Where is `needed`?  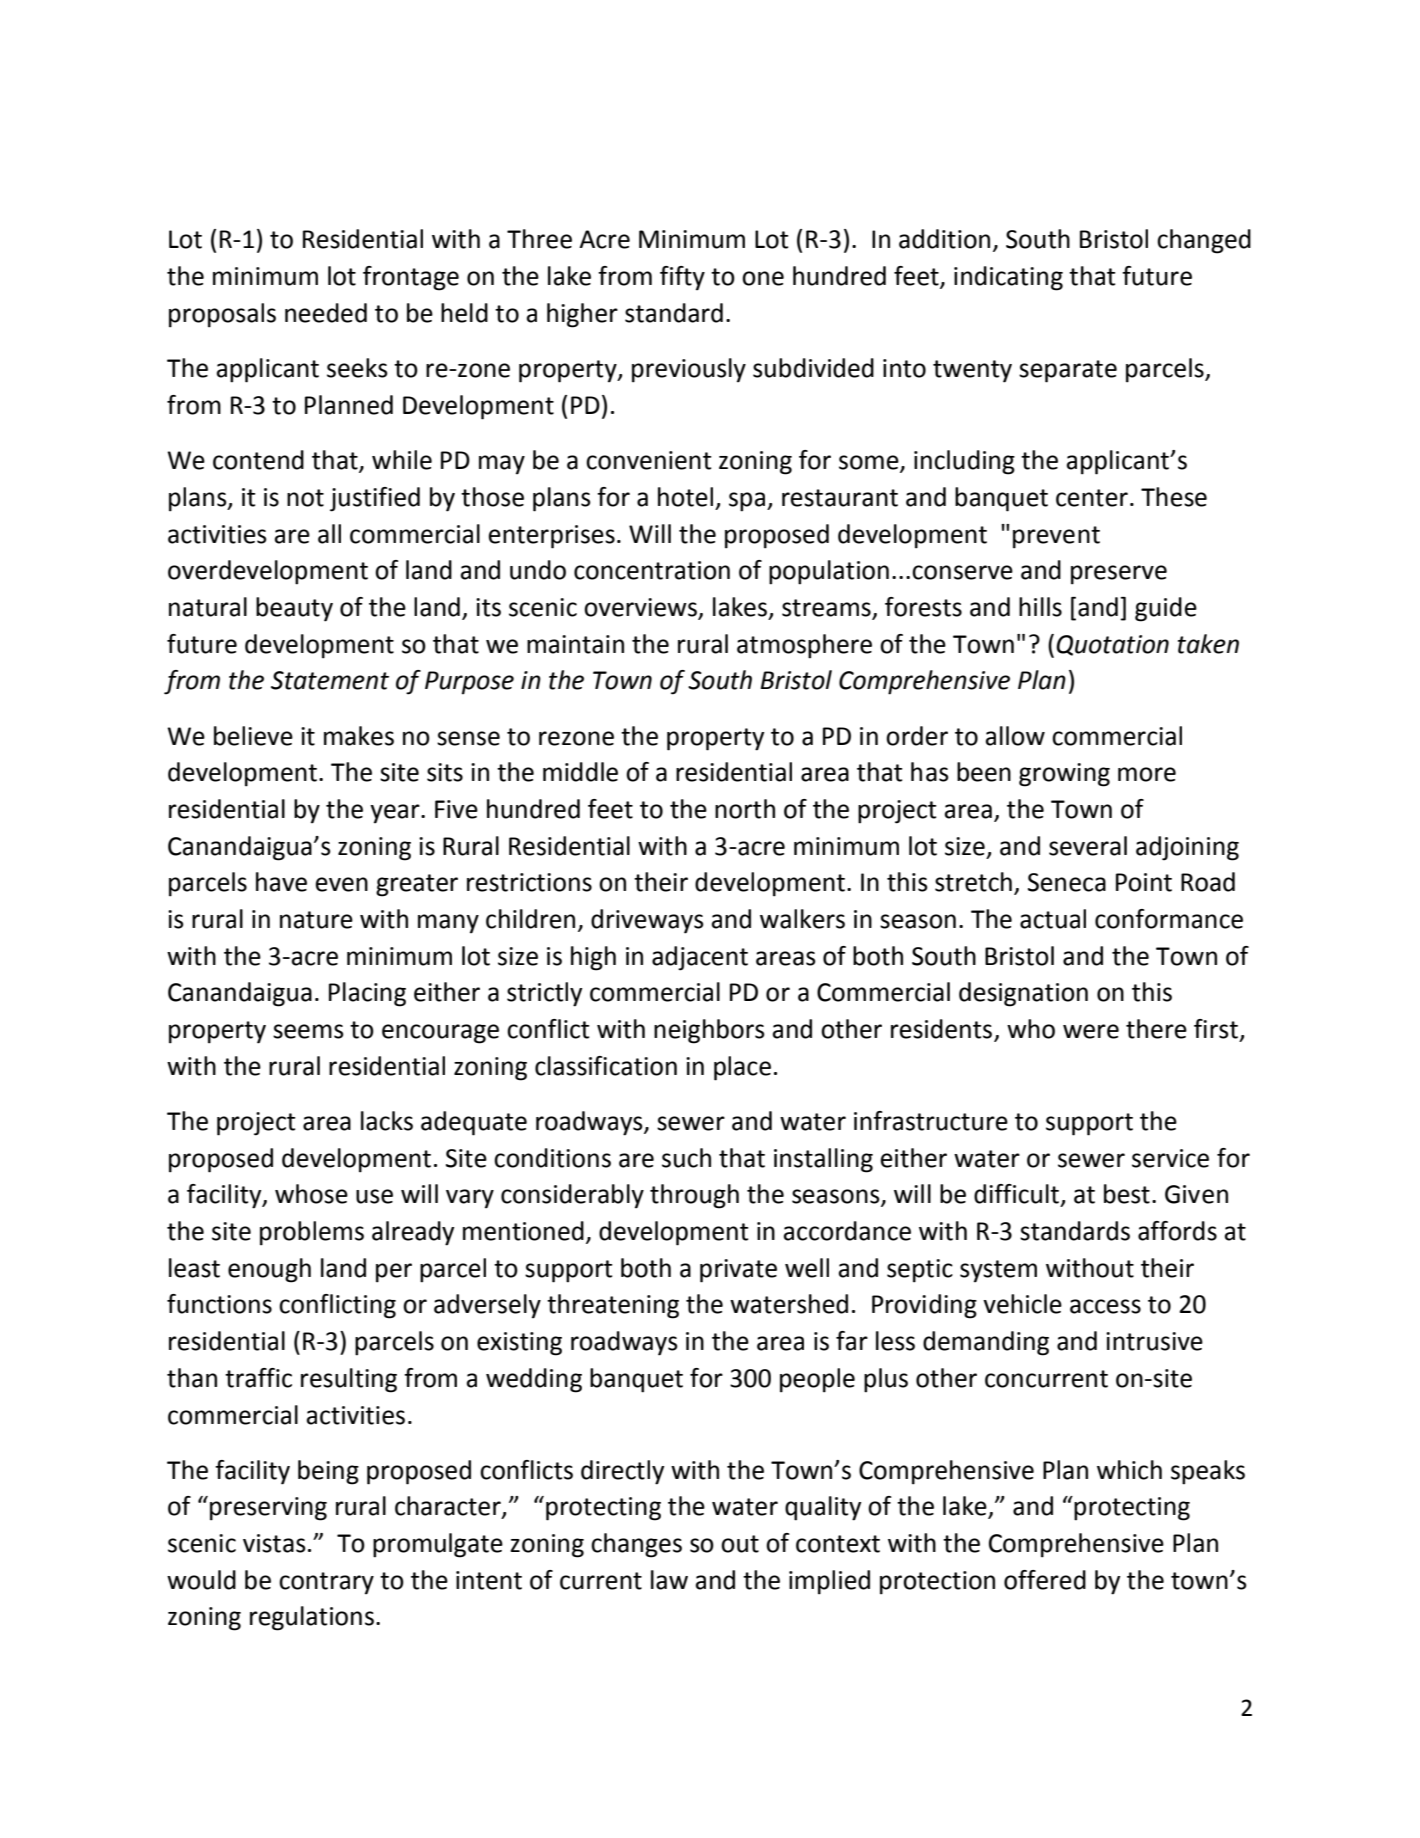 needed is located at coordinates (326, 313).
